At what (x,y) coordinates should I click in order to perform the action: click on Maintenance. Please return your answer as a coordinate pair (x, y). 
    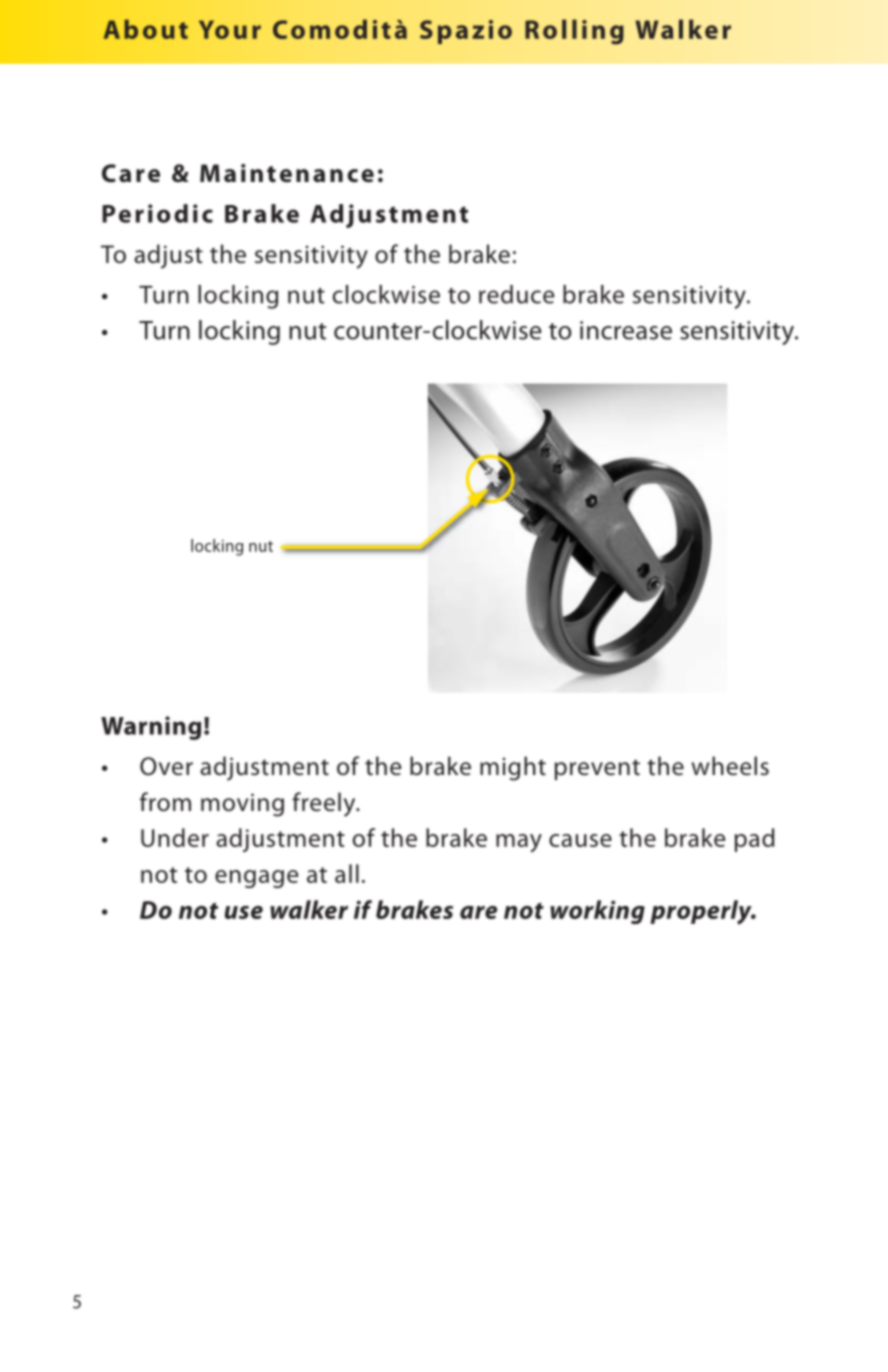
    Looking at the image, I should click on (287, 173).
